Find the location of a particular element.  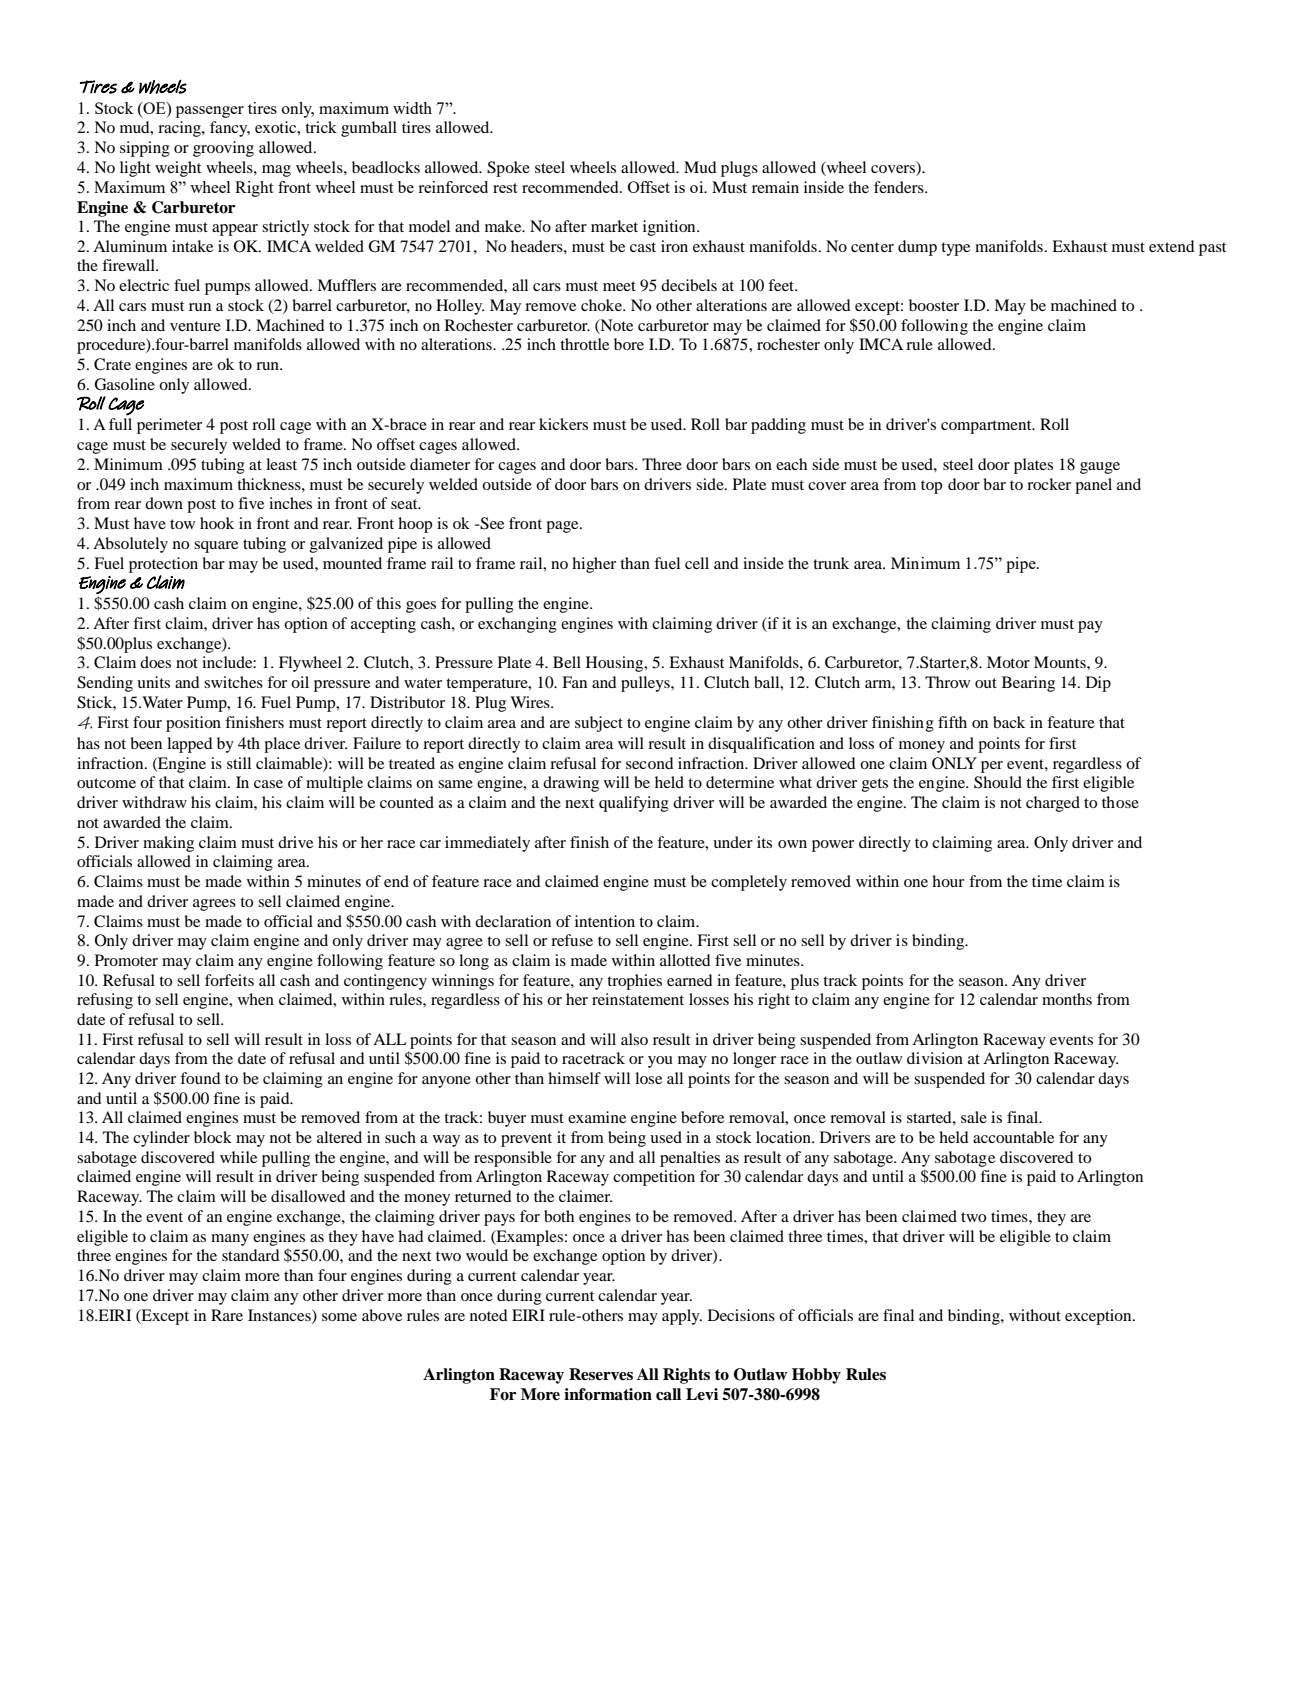

perimeter is located at coordinates (169, 426).
